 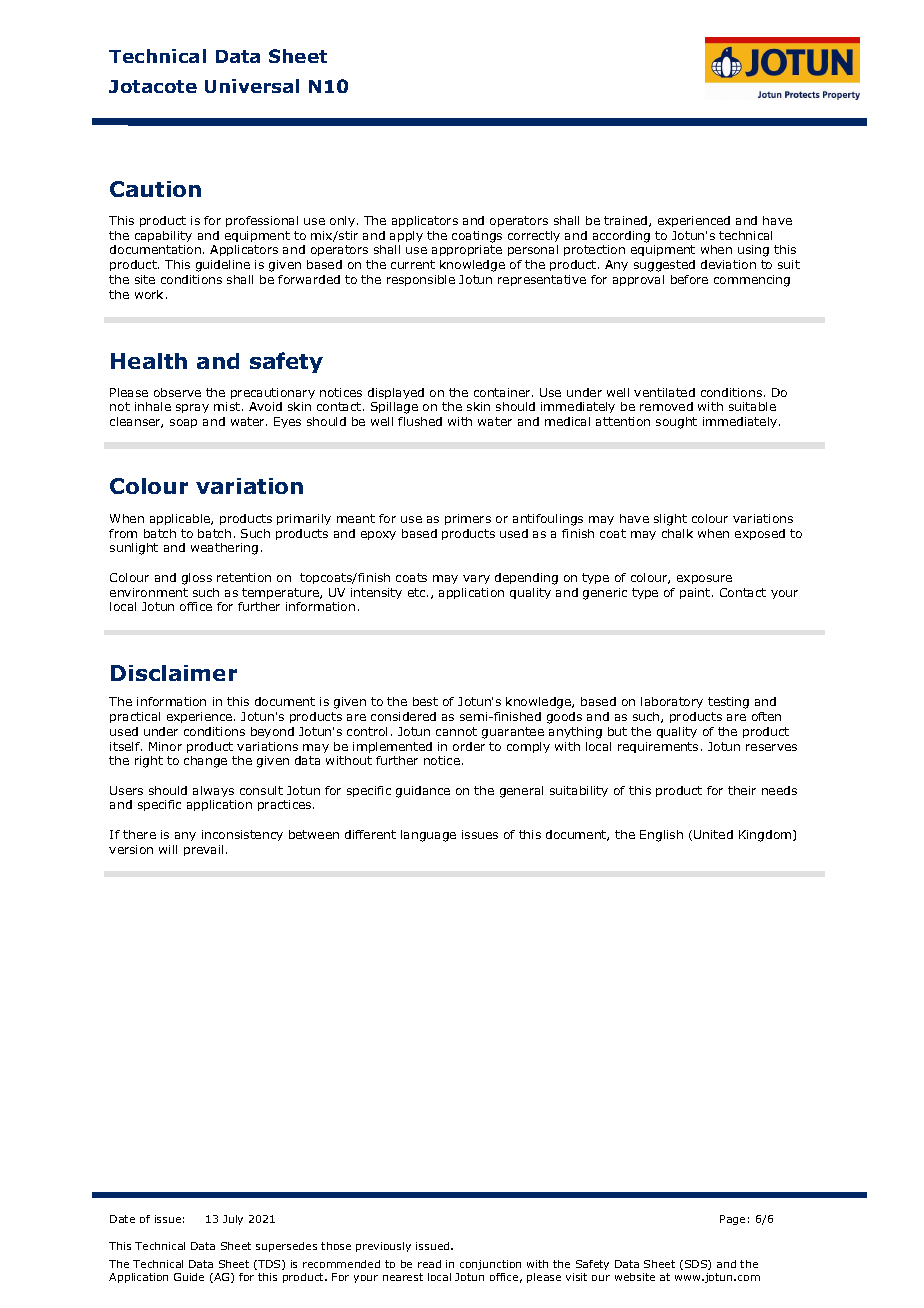 What do you see at coordinates (428, 836) in the image?
I see `language` at bounding box center [428, 836].
